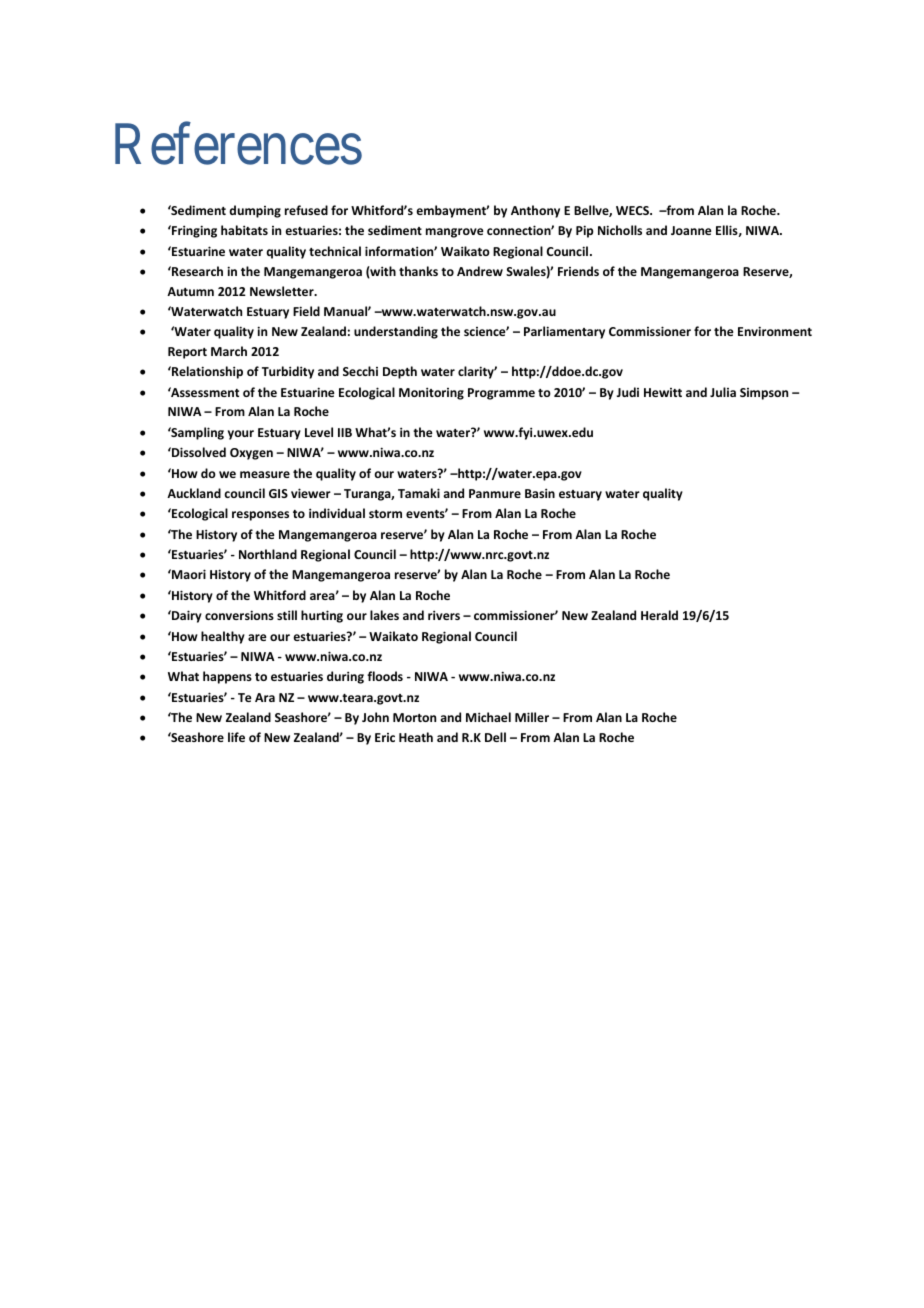 The height and width of the document is (1308, 924). What do you see at coordinates (488, 717) in the document?
I see `Michael` at bounding box center [488, 717].
